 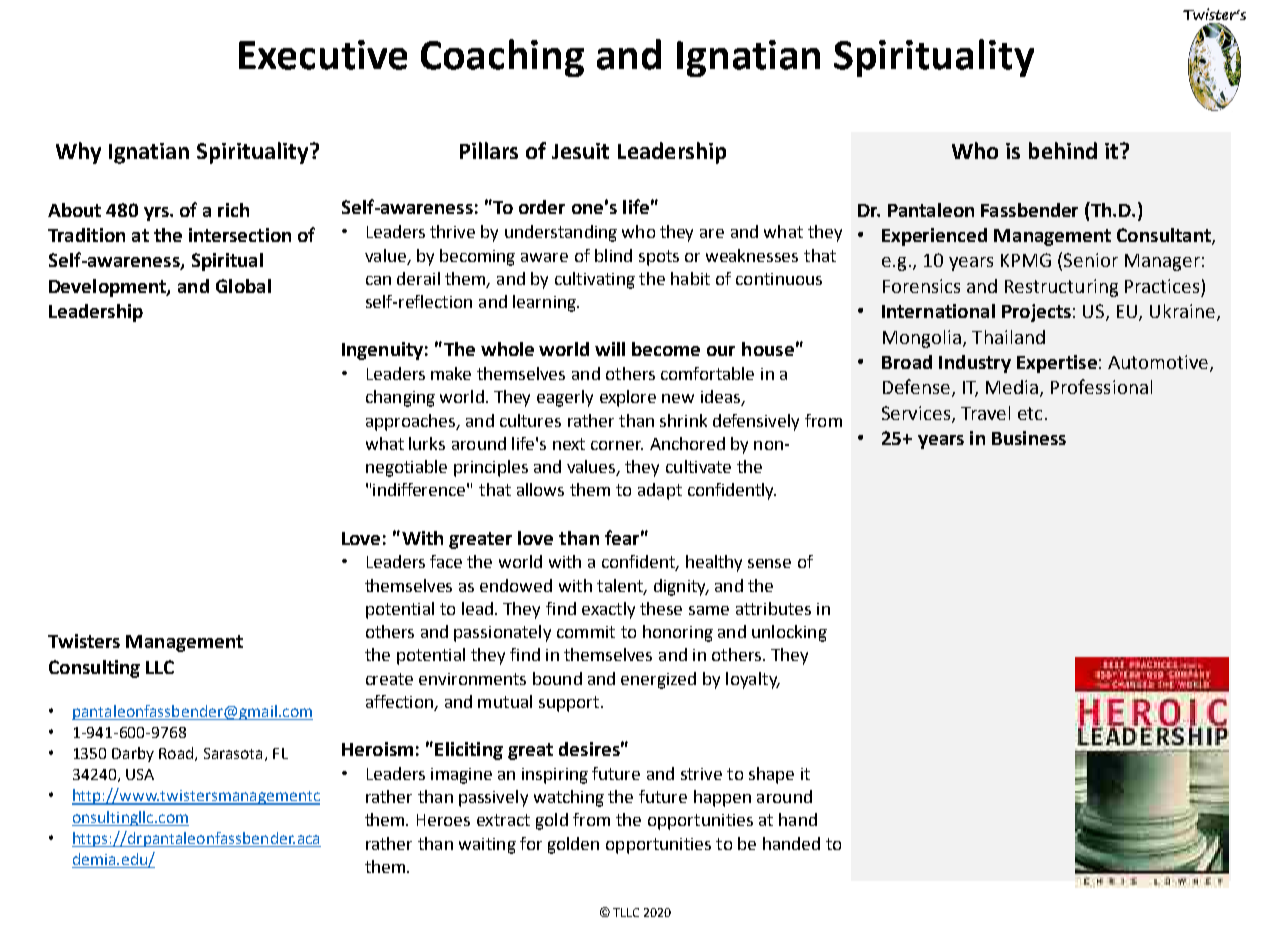 I want to click on talent, so click(x=621, y=586).
